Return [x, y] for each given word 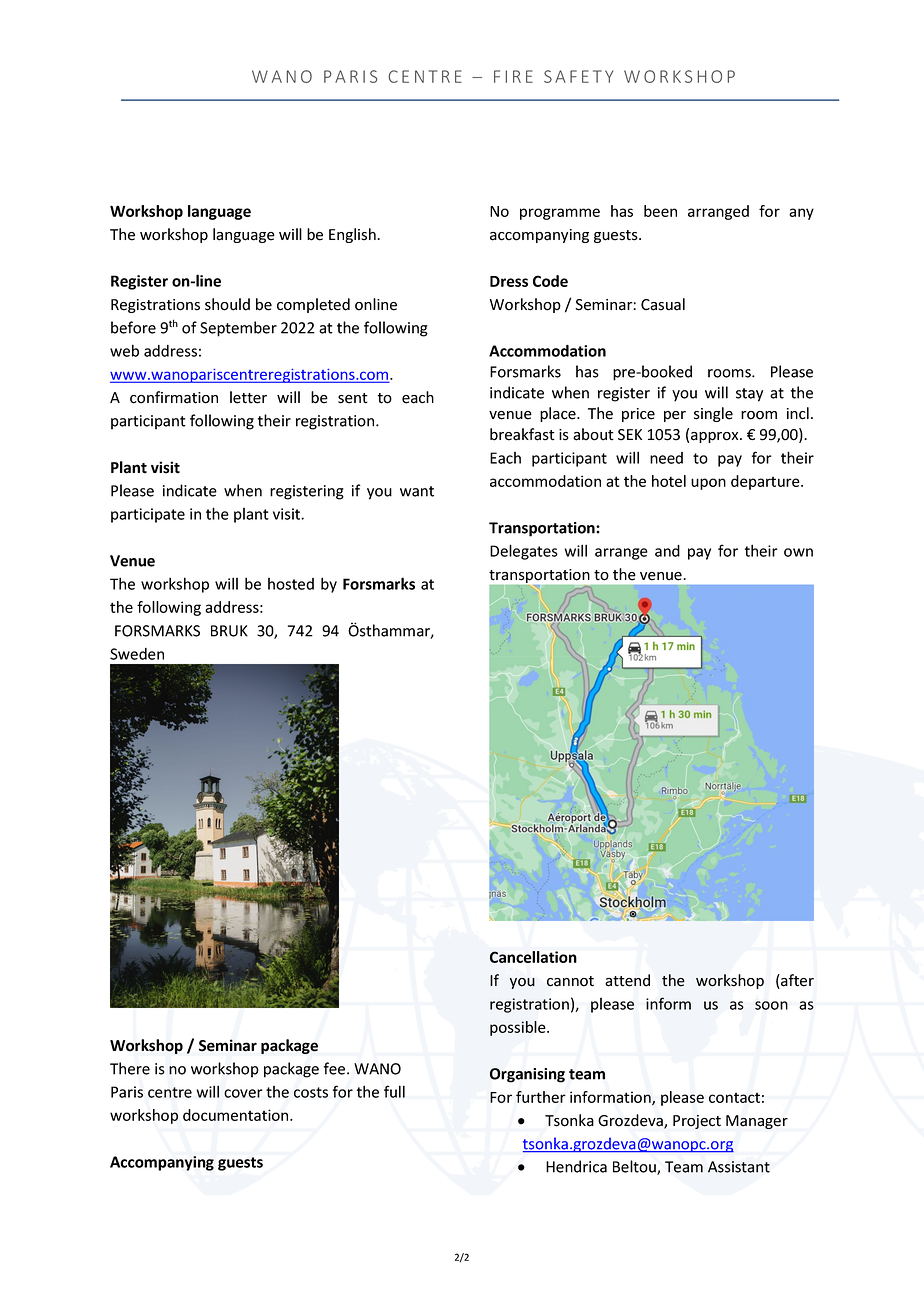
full [394, 1091]
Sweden [137, 654]
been [660, 211]
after [796, 981]
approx [716, 437]
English [353, 235]
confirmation [174, 397]
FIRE [513, 76]
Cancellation [533, 957]
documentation [237, 1115]
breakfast [522, 434]
